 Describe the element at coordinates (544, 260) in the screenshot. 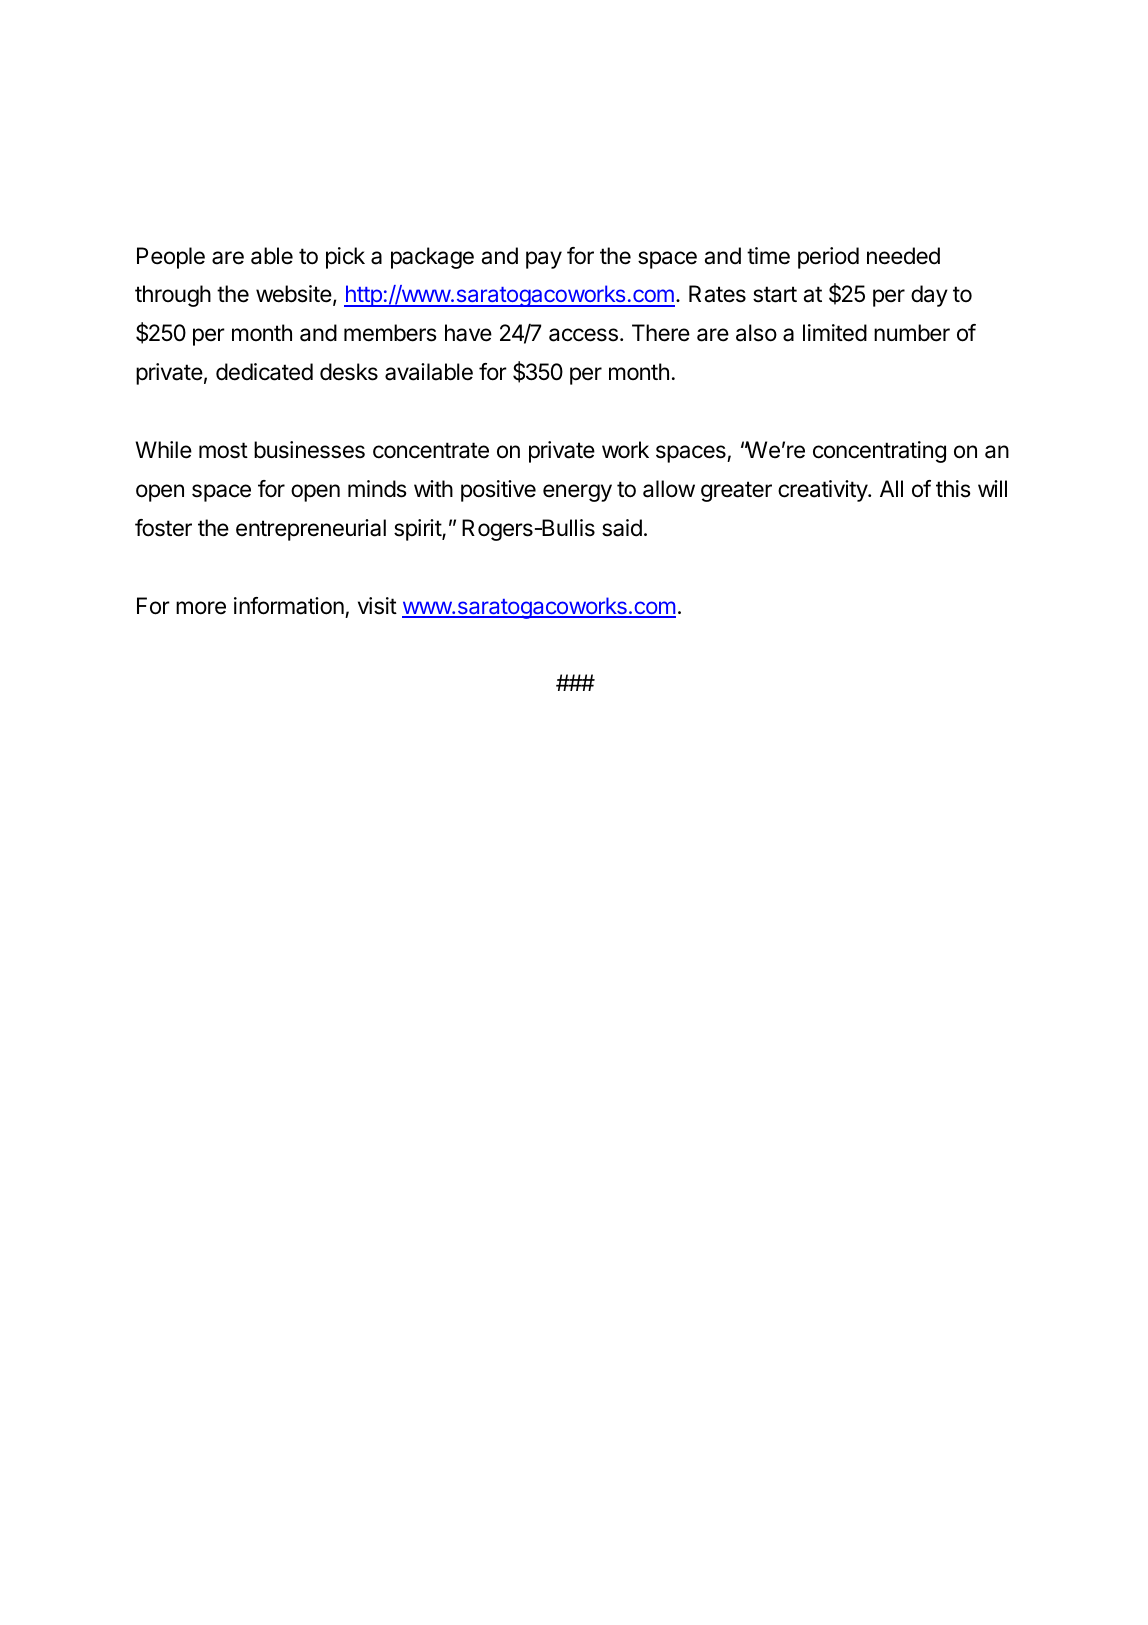

I see `pay` at that location.
